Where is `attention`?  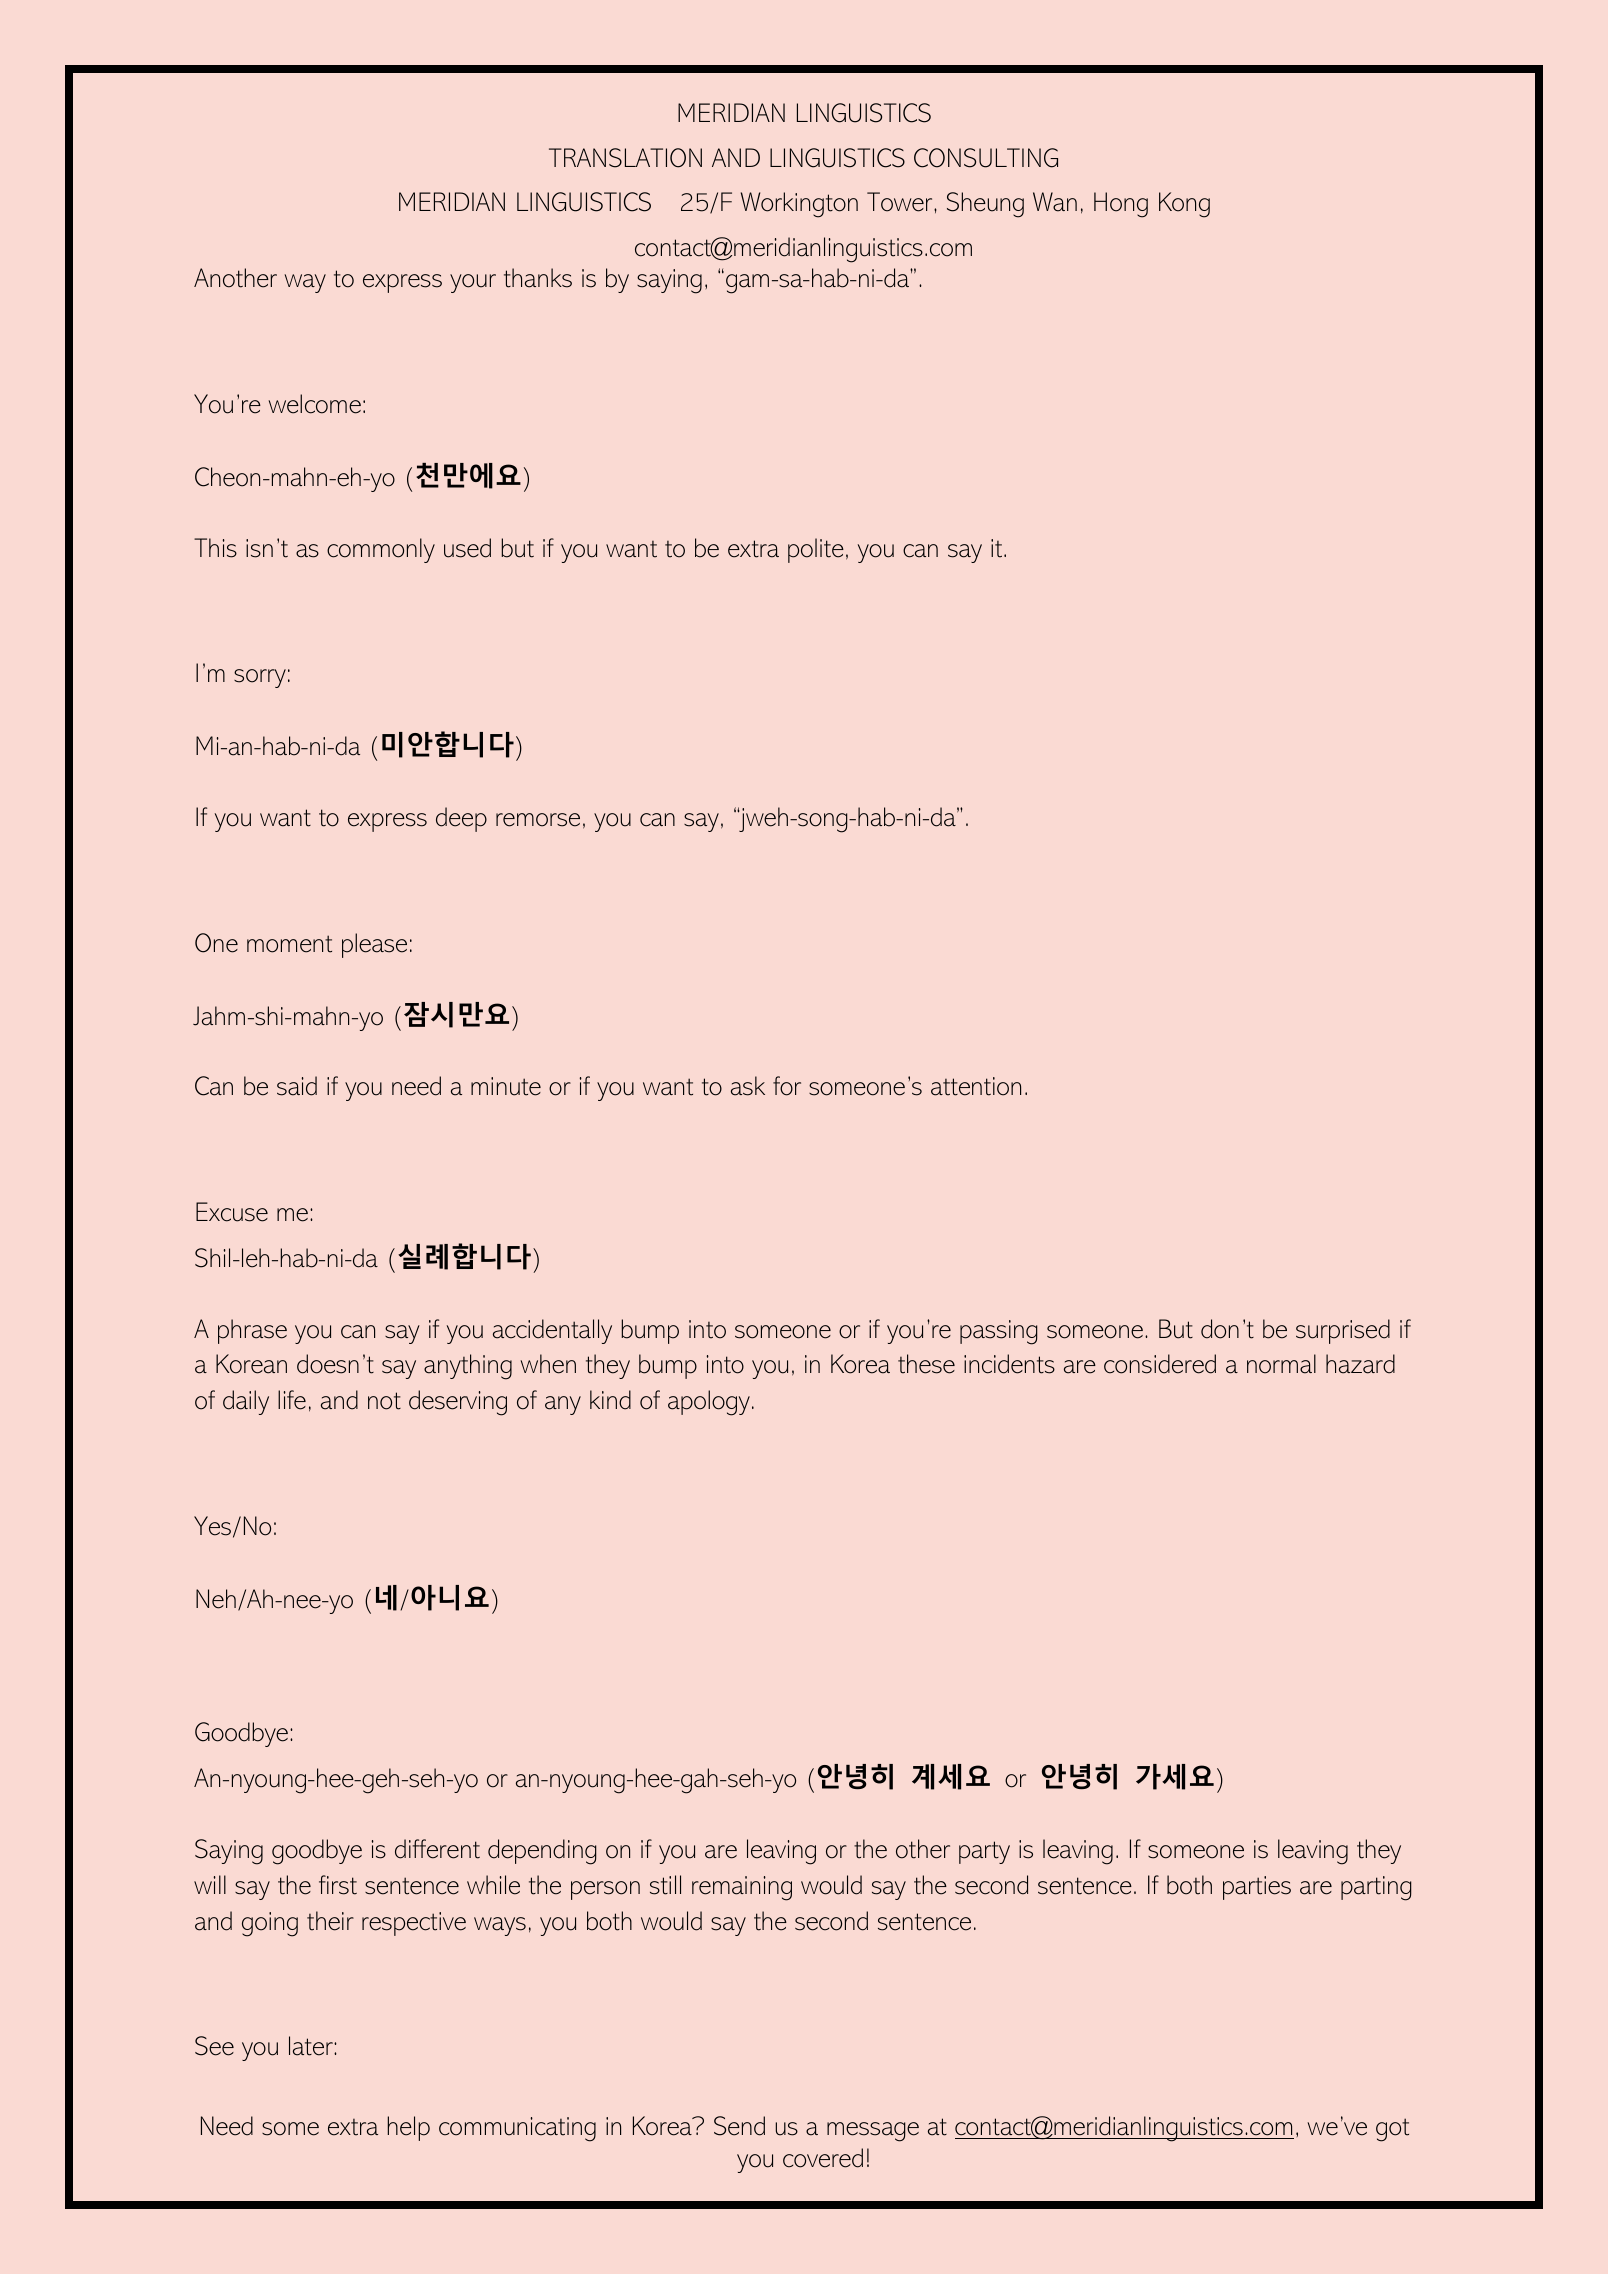
attention is located at coordinates (976, 1086).
